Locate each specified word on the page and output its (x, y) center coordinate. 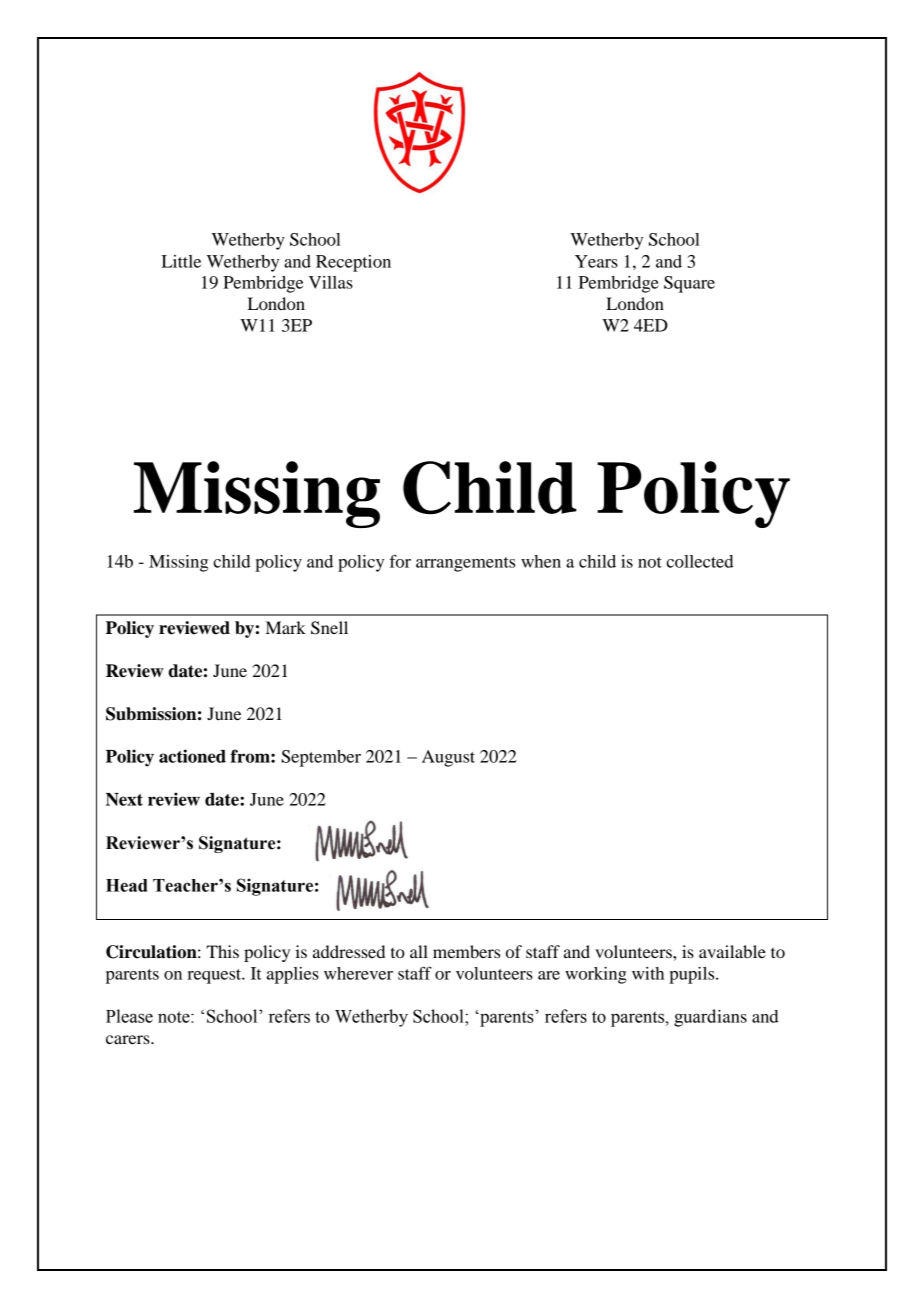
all (419, 951)
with (648, 973)
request (215, 976)
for (400, 561)
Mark (286, 627)
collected (699, 561)
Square (689, 284)
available (732, 951)
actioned (192, 756)
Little (181, 261)
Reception (353, 263)
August (448, 758)
